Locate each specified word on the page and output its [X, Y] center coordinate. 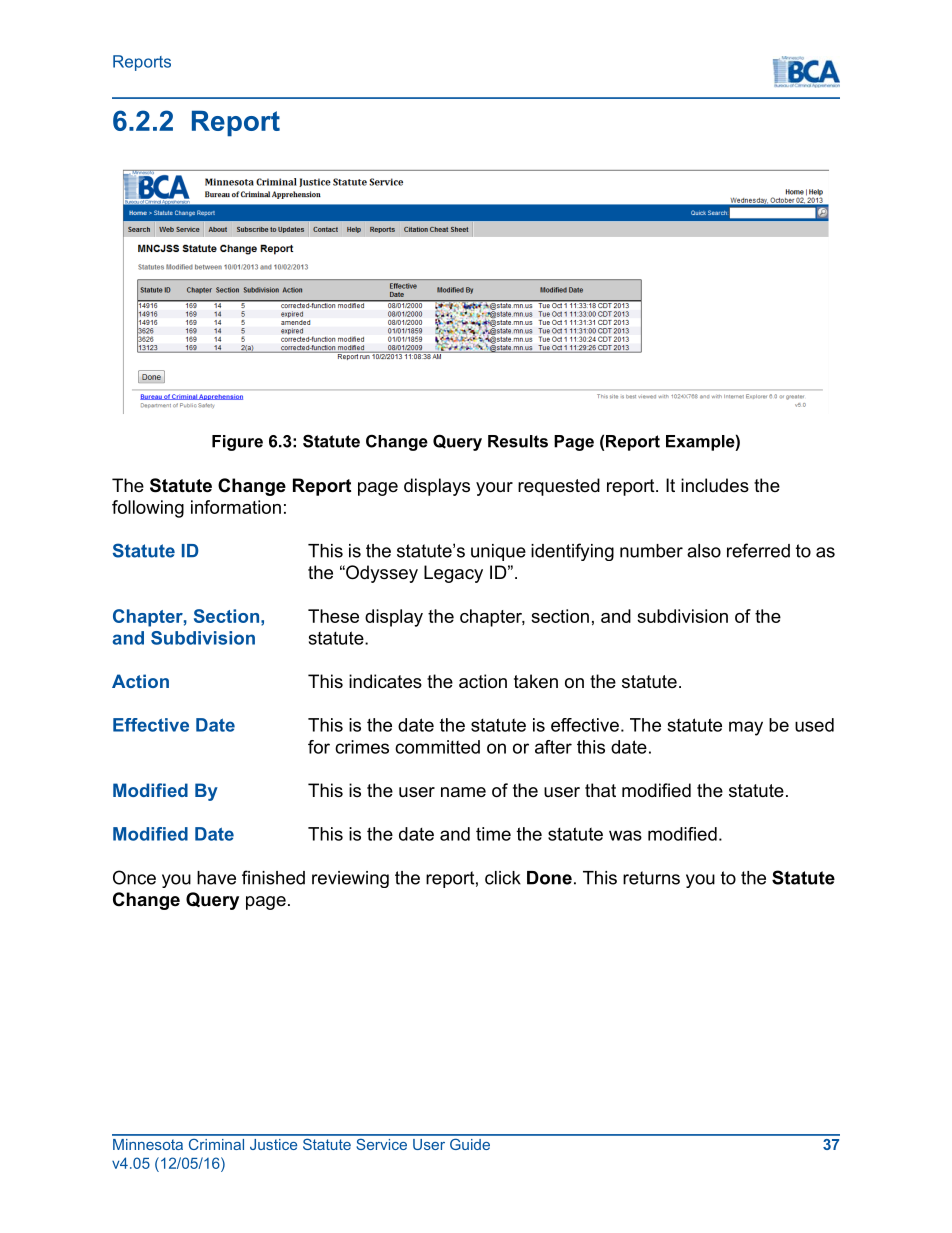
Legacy [453, 574]
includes [715, 485]
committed [437, 747]
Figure [237, 443]
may [746, 728]
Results [518, 441]
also [704, 551]
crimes [362, 747]
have [216, 878]
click [503, 878]
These [333, 616]
